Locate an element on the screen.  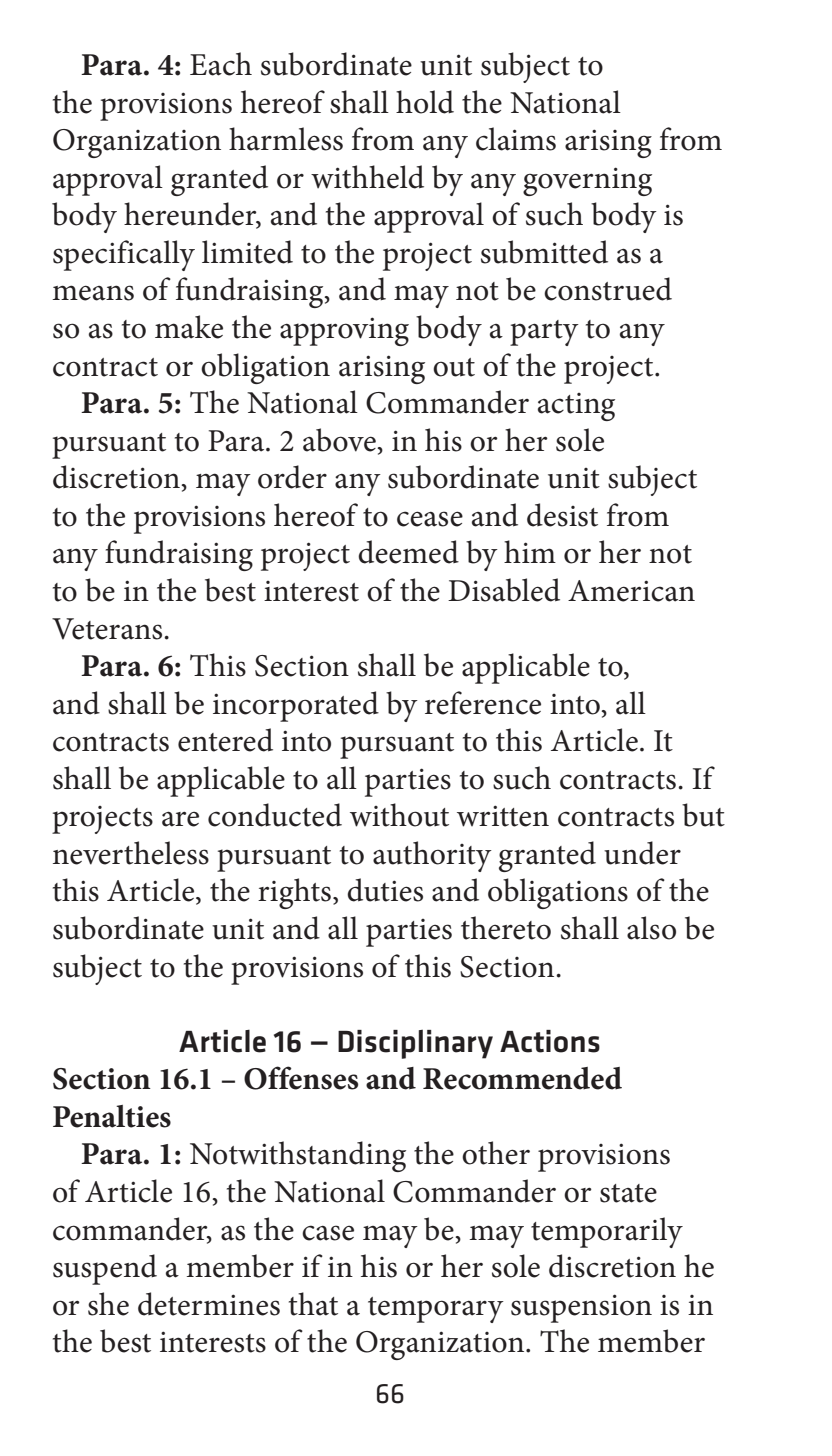
hold is located at coordinates (425, 102).
